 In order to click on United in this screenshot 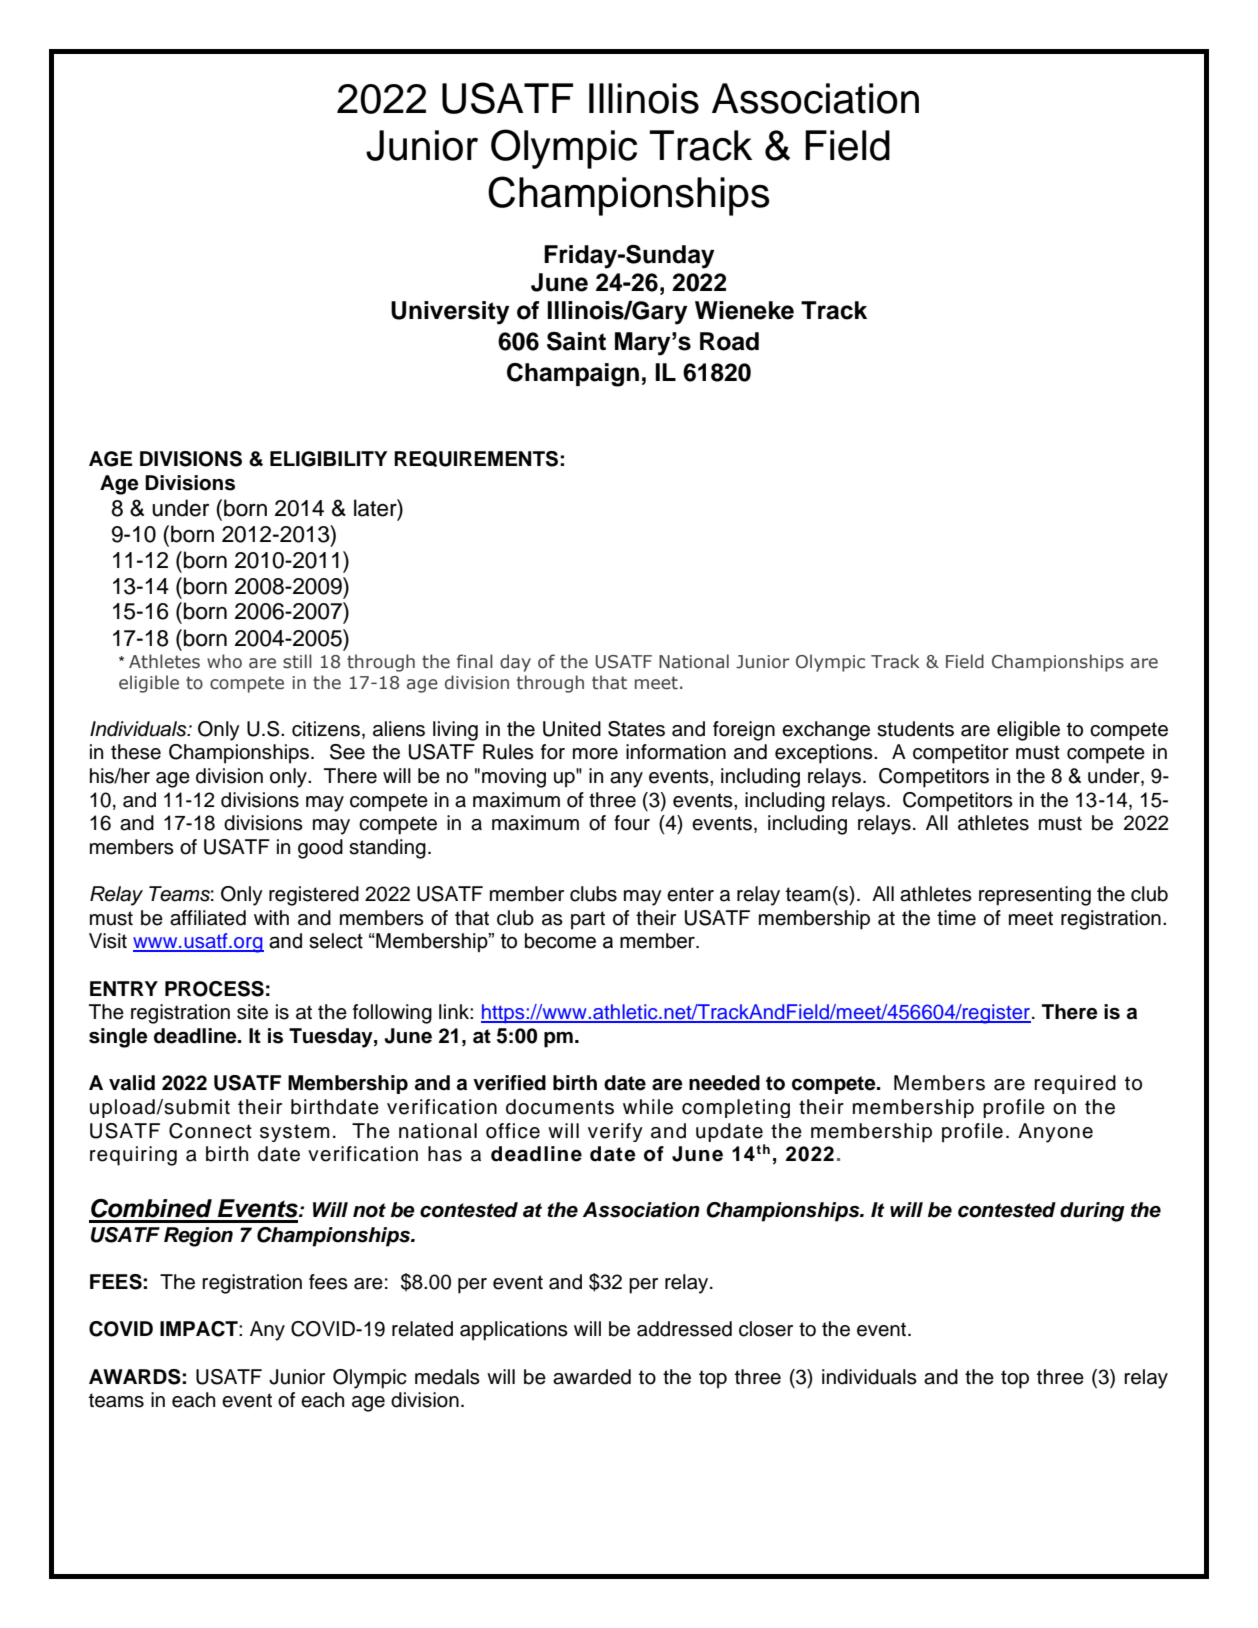, I will do `click(572, 729)`.
